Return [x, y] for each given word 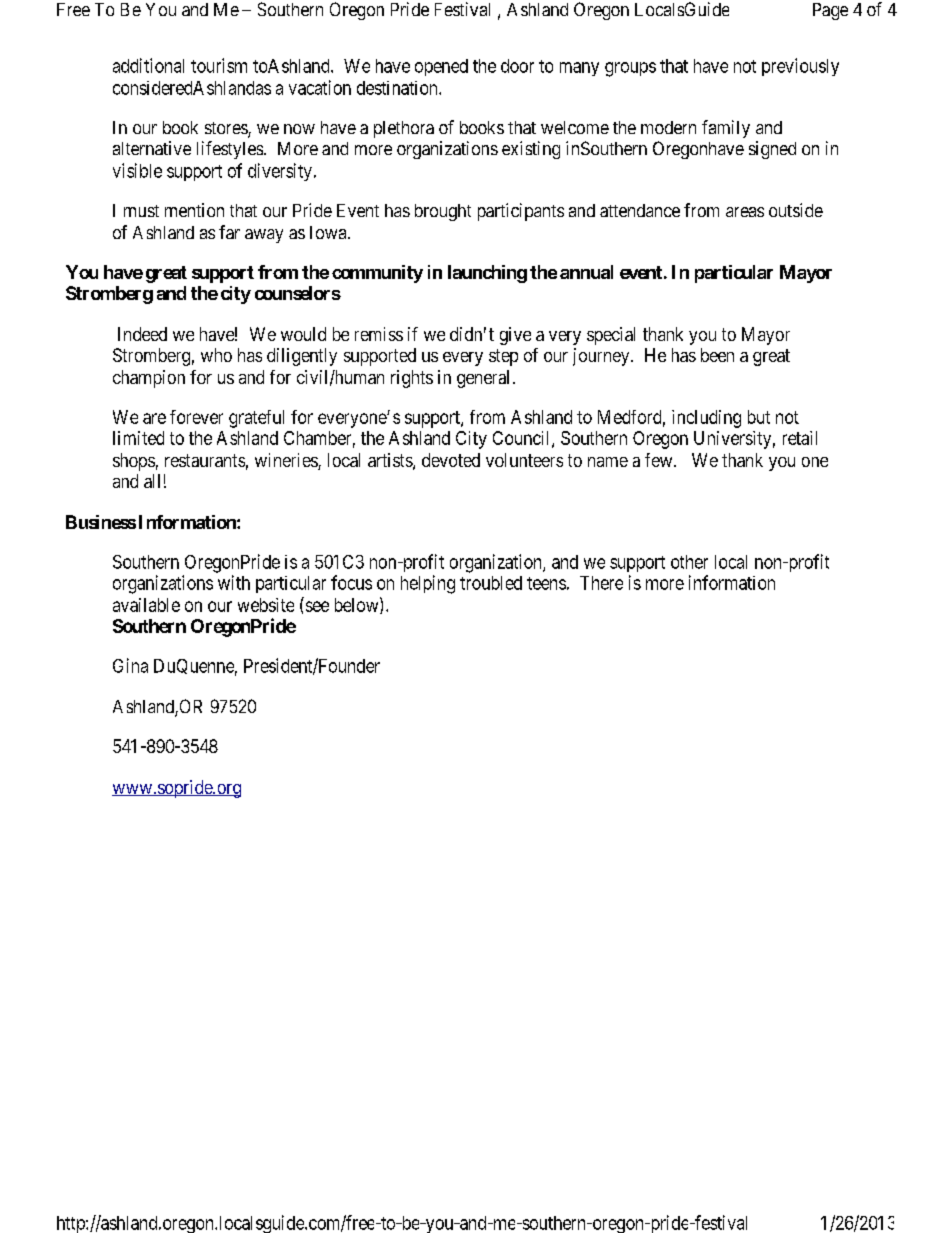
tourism [219, 65]
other [689, 562]
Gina [130, 665]
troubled [491, 583]
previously [800, 67]
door [517, 66]
